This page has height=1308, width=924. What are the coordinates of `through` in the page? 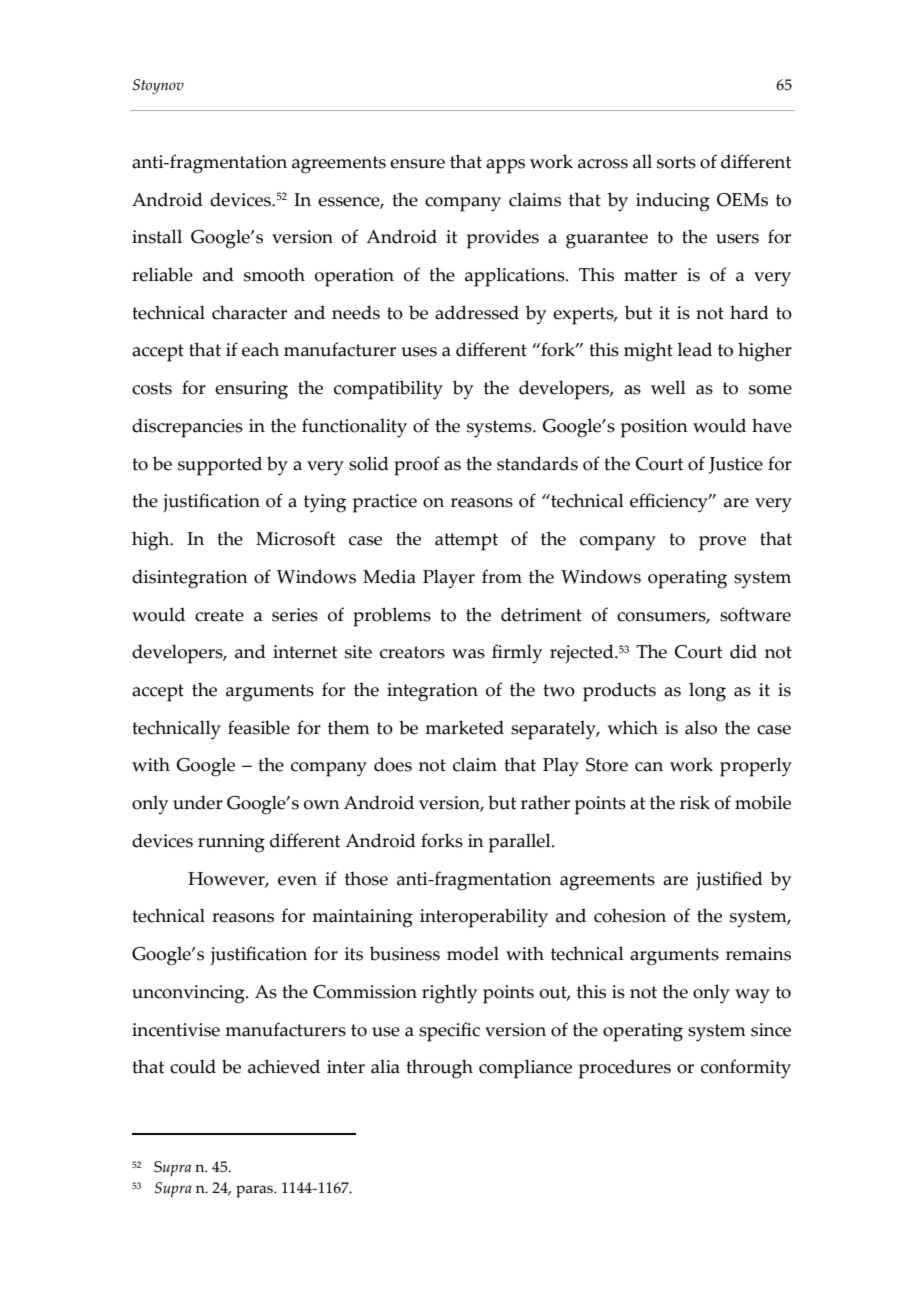 It's located at (439, 1069).
